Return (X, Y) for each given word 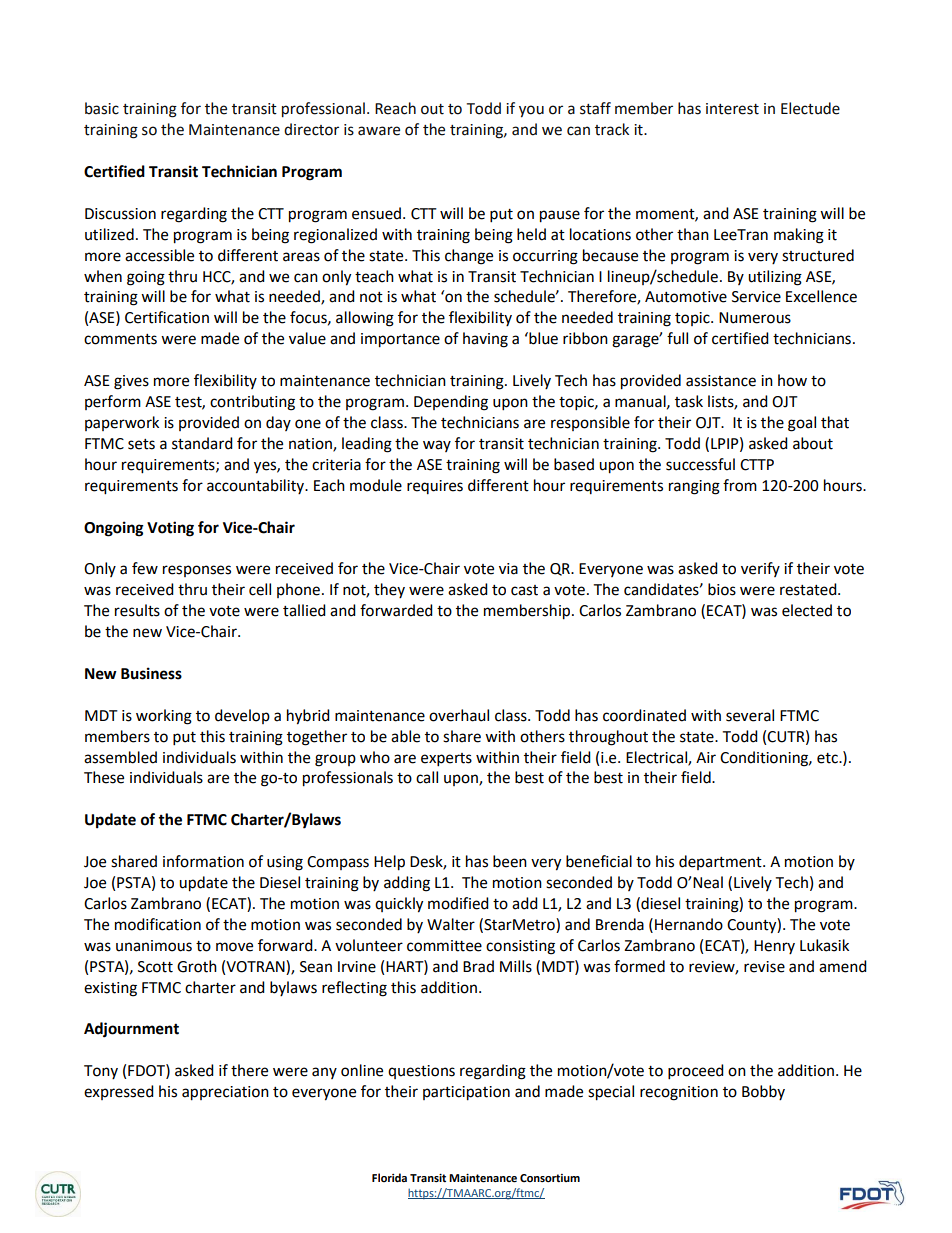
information (203, 861)
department (721, 862)
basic (102, 108)
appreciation (225, 1093)
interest (732, 109)
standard (202, 443)
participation (466, 1093)
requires (435, 487)
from (740, 485)
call (427, 777)
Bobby (763, 1092)
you (531, 111)
